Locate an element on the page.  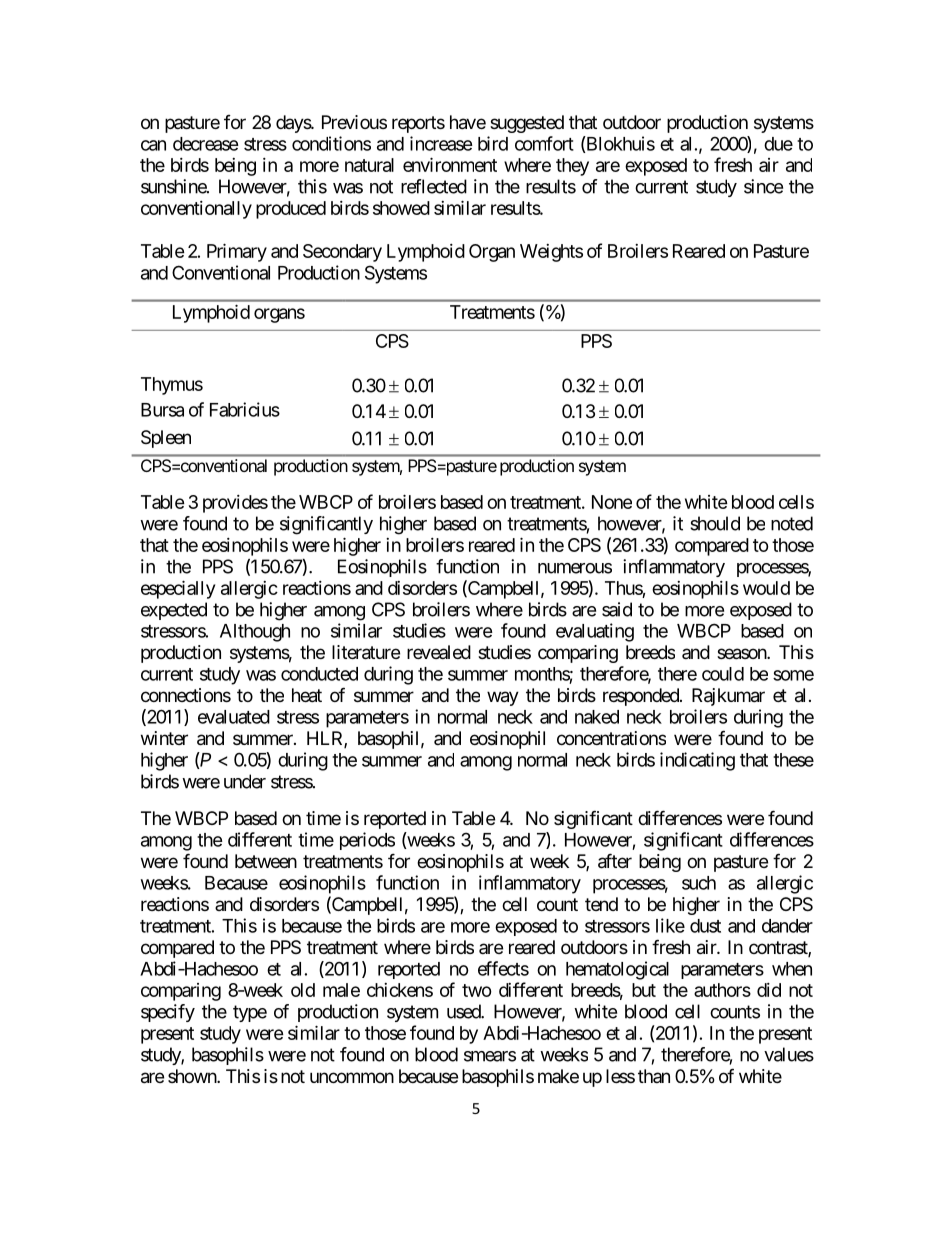
shown is located at coordinates (193, 1076).
